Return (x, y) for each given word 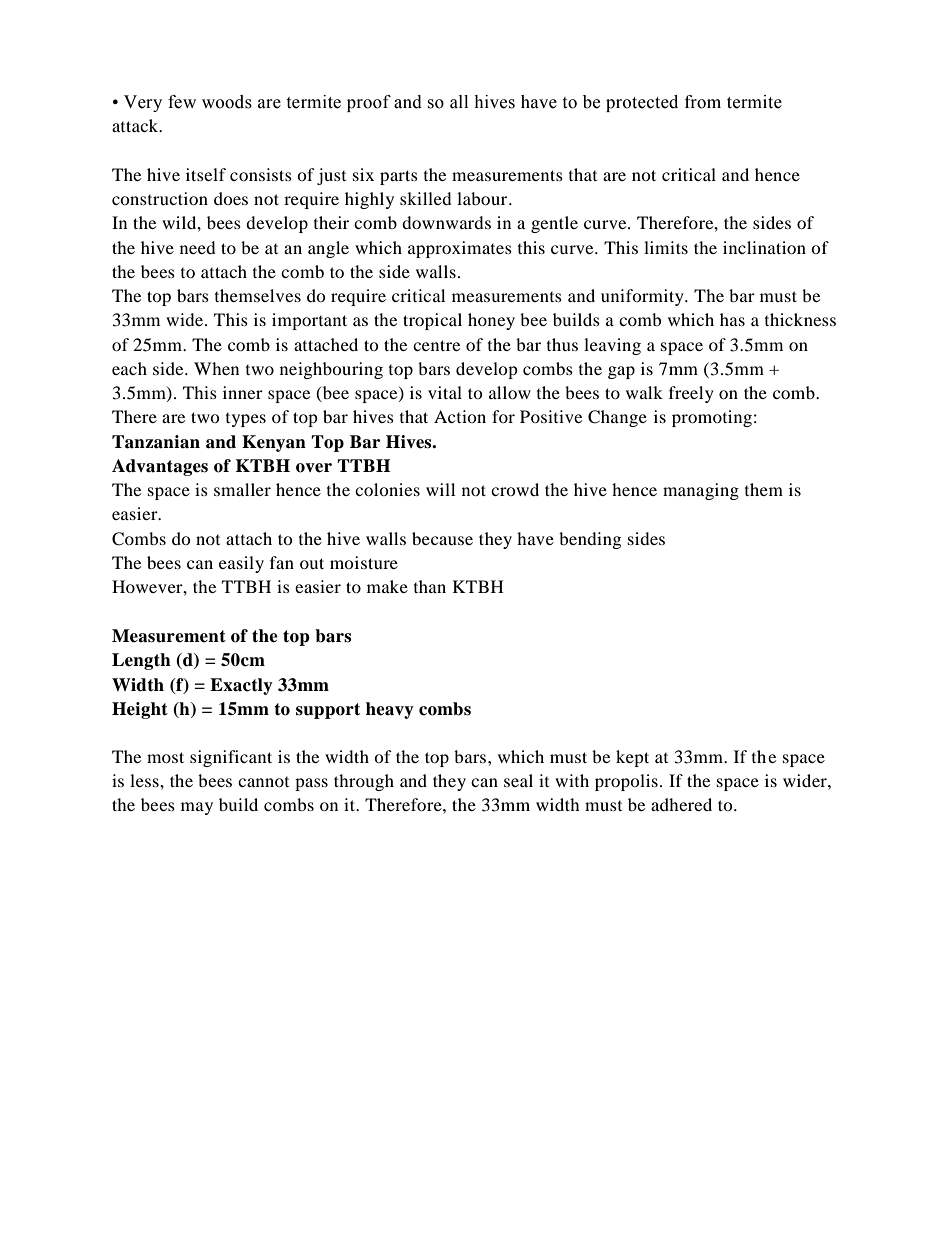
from (703, 102)
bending (590, 540)
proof (369, 103)
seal (518, 780)
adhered (681, 804)
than (430, 586)
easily (241, 564)
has (732, 319)
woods (227, 102)
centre (436, 345)
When (216, 368)
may (197, 808)
